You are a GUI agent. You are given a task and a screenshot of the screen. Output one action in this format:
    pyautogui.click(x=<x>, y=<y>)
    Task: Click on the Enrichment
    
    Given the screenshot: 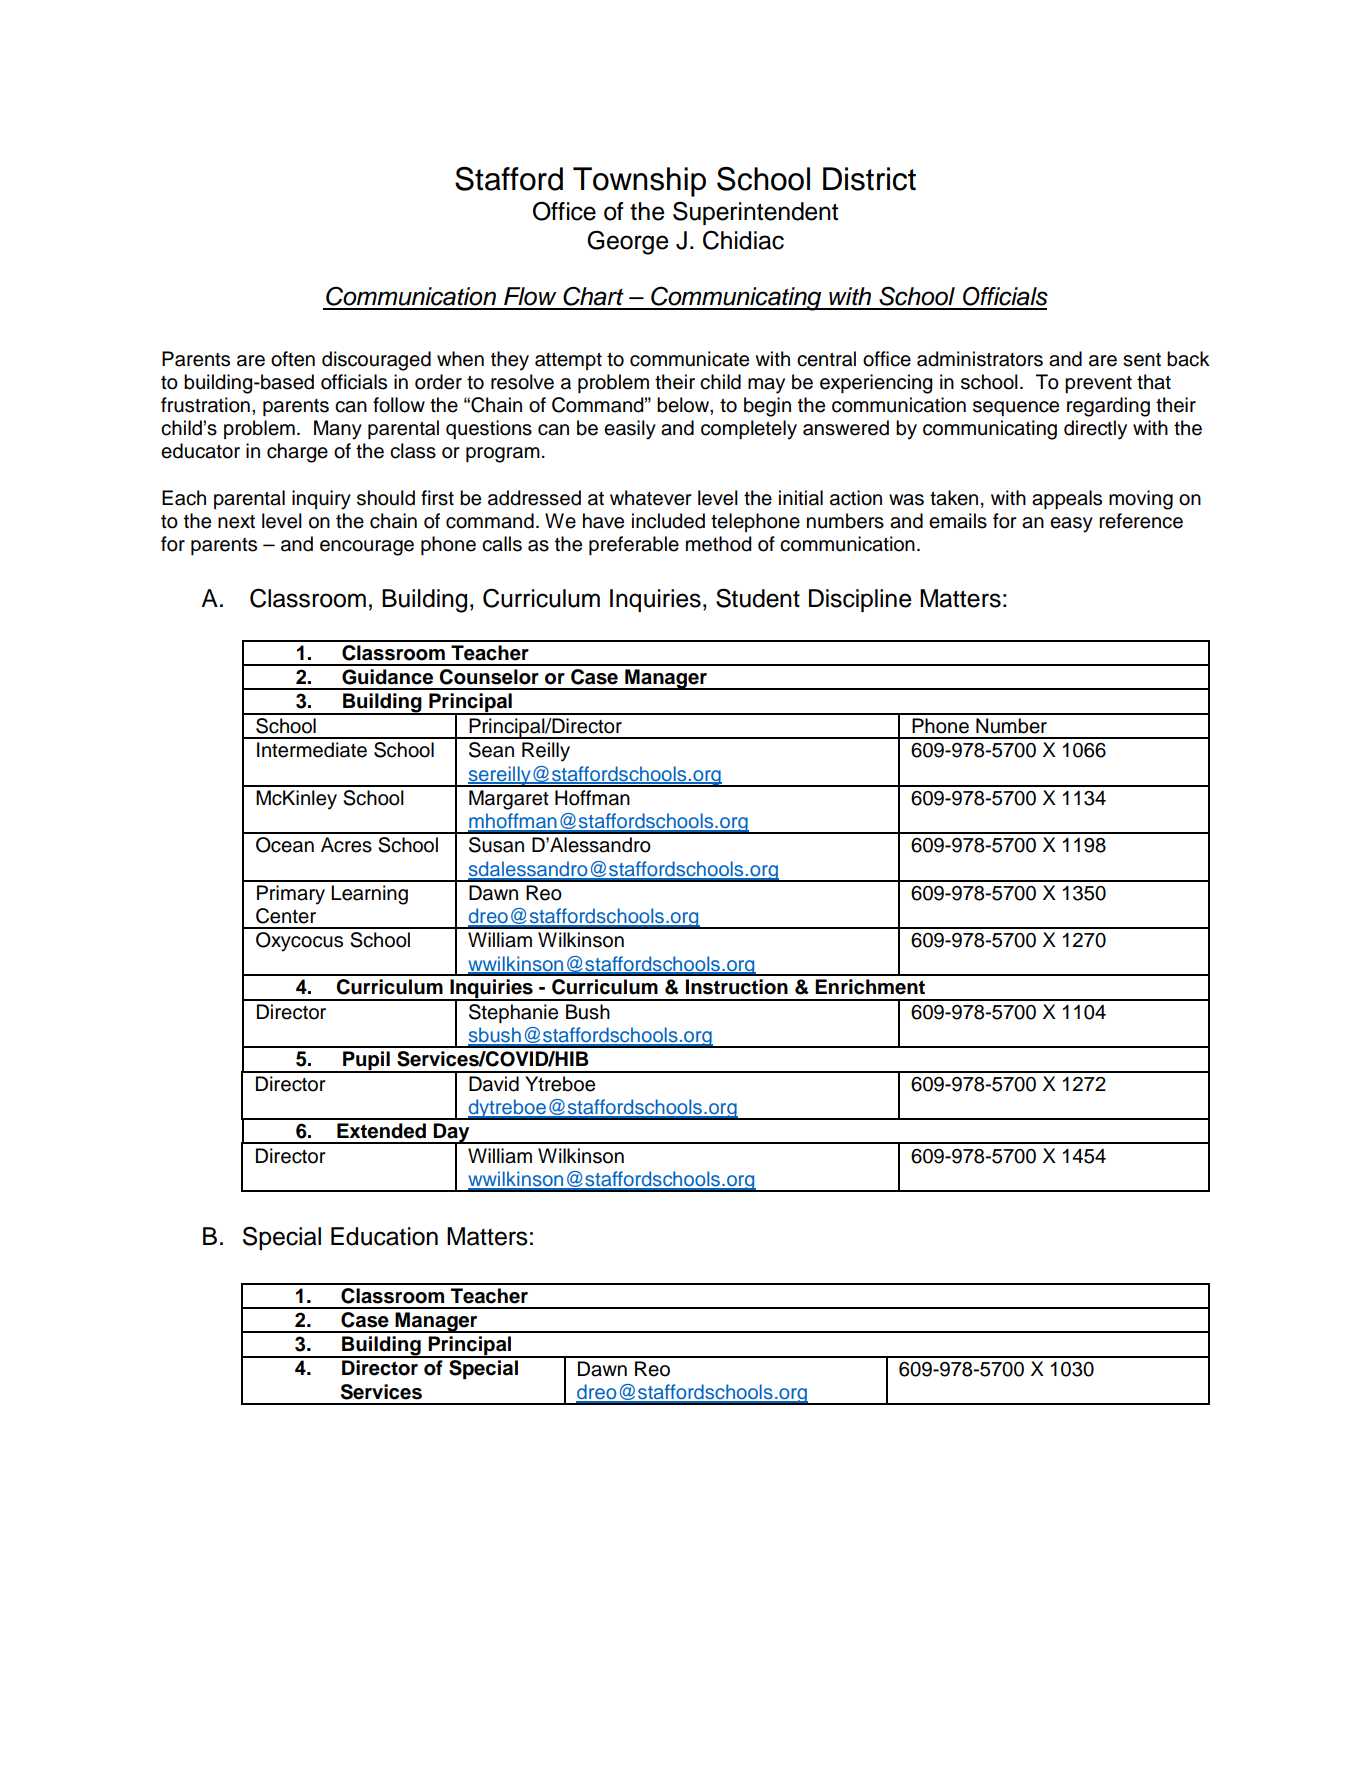 What is the action you would take?
    pyautogui.click(x=870, y=987)
